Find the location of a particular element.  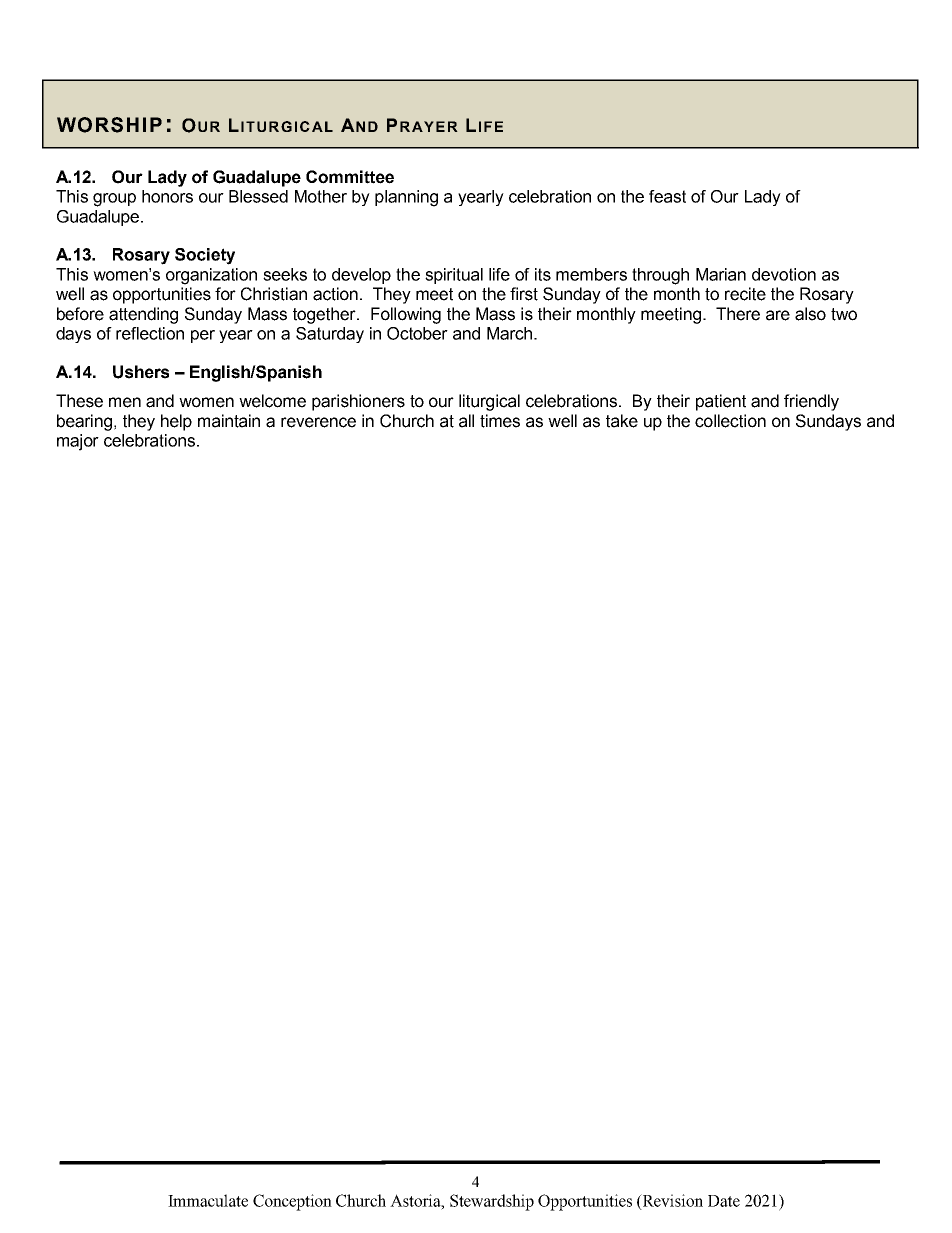

Date is located at coordinates (724, 1201).
